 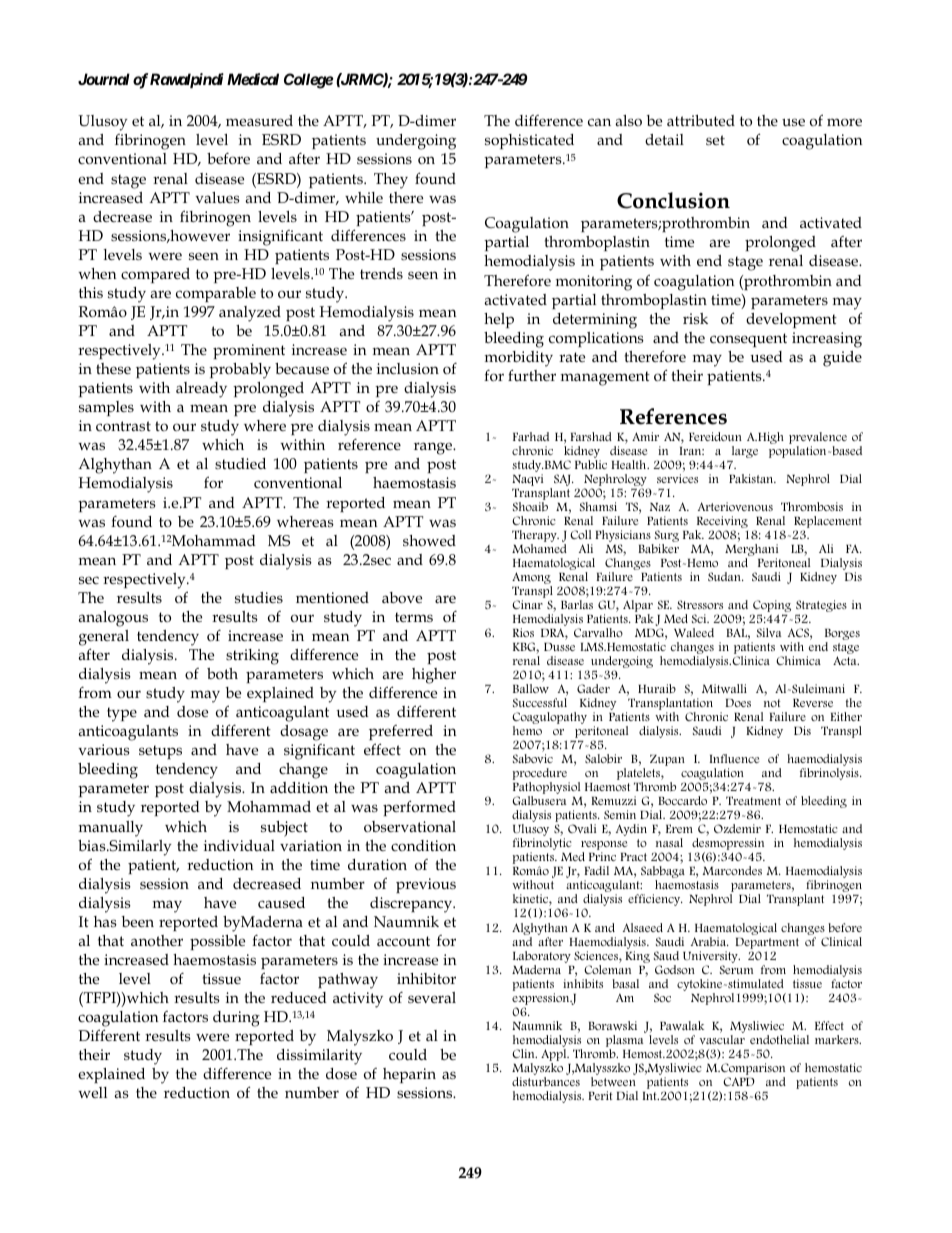 What do you see at coordinates (739, 1081) in the document?
I see `CAPD` at bounding box center [739, 1081].
